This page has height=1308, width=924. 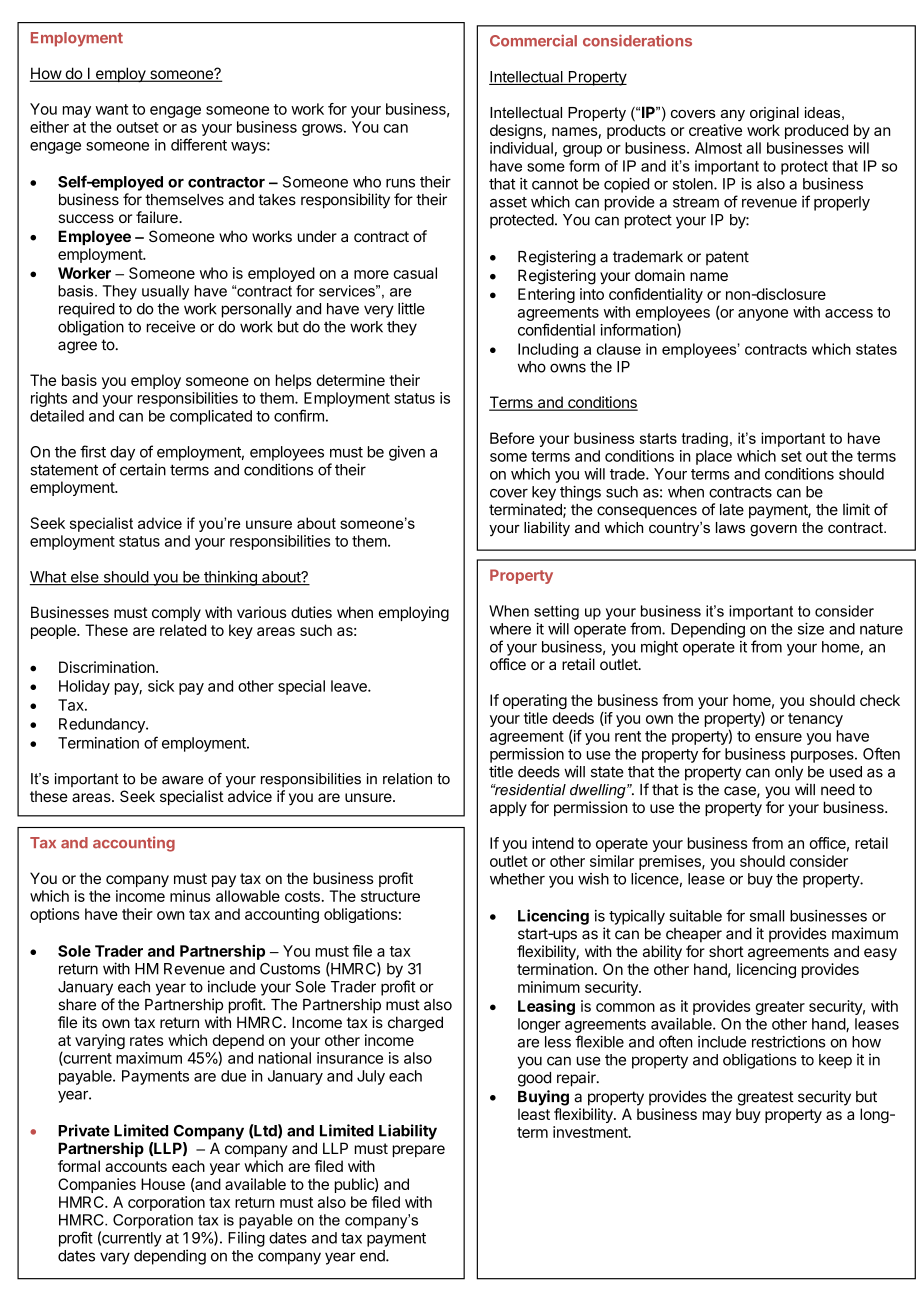 What do you see at coordinates (533, 40) in the page?
I see `Commercial` at bounding box center [533, 40].
